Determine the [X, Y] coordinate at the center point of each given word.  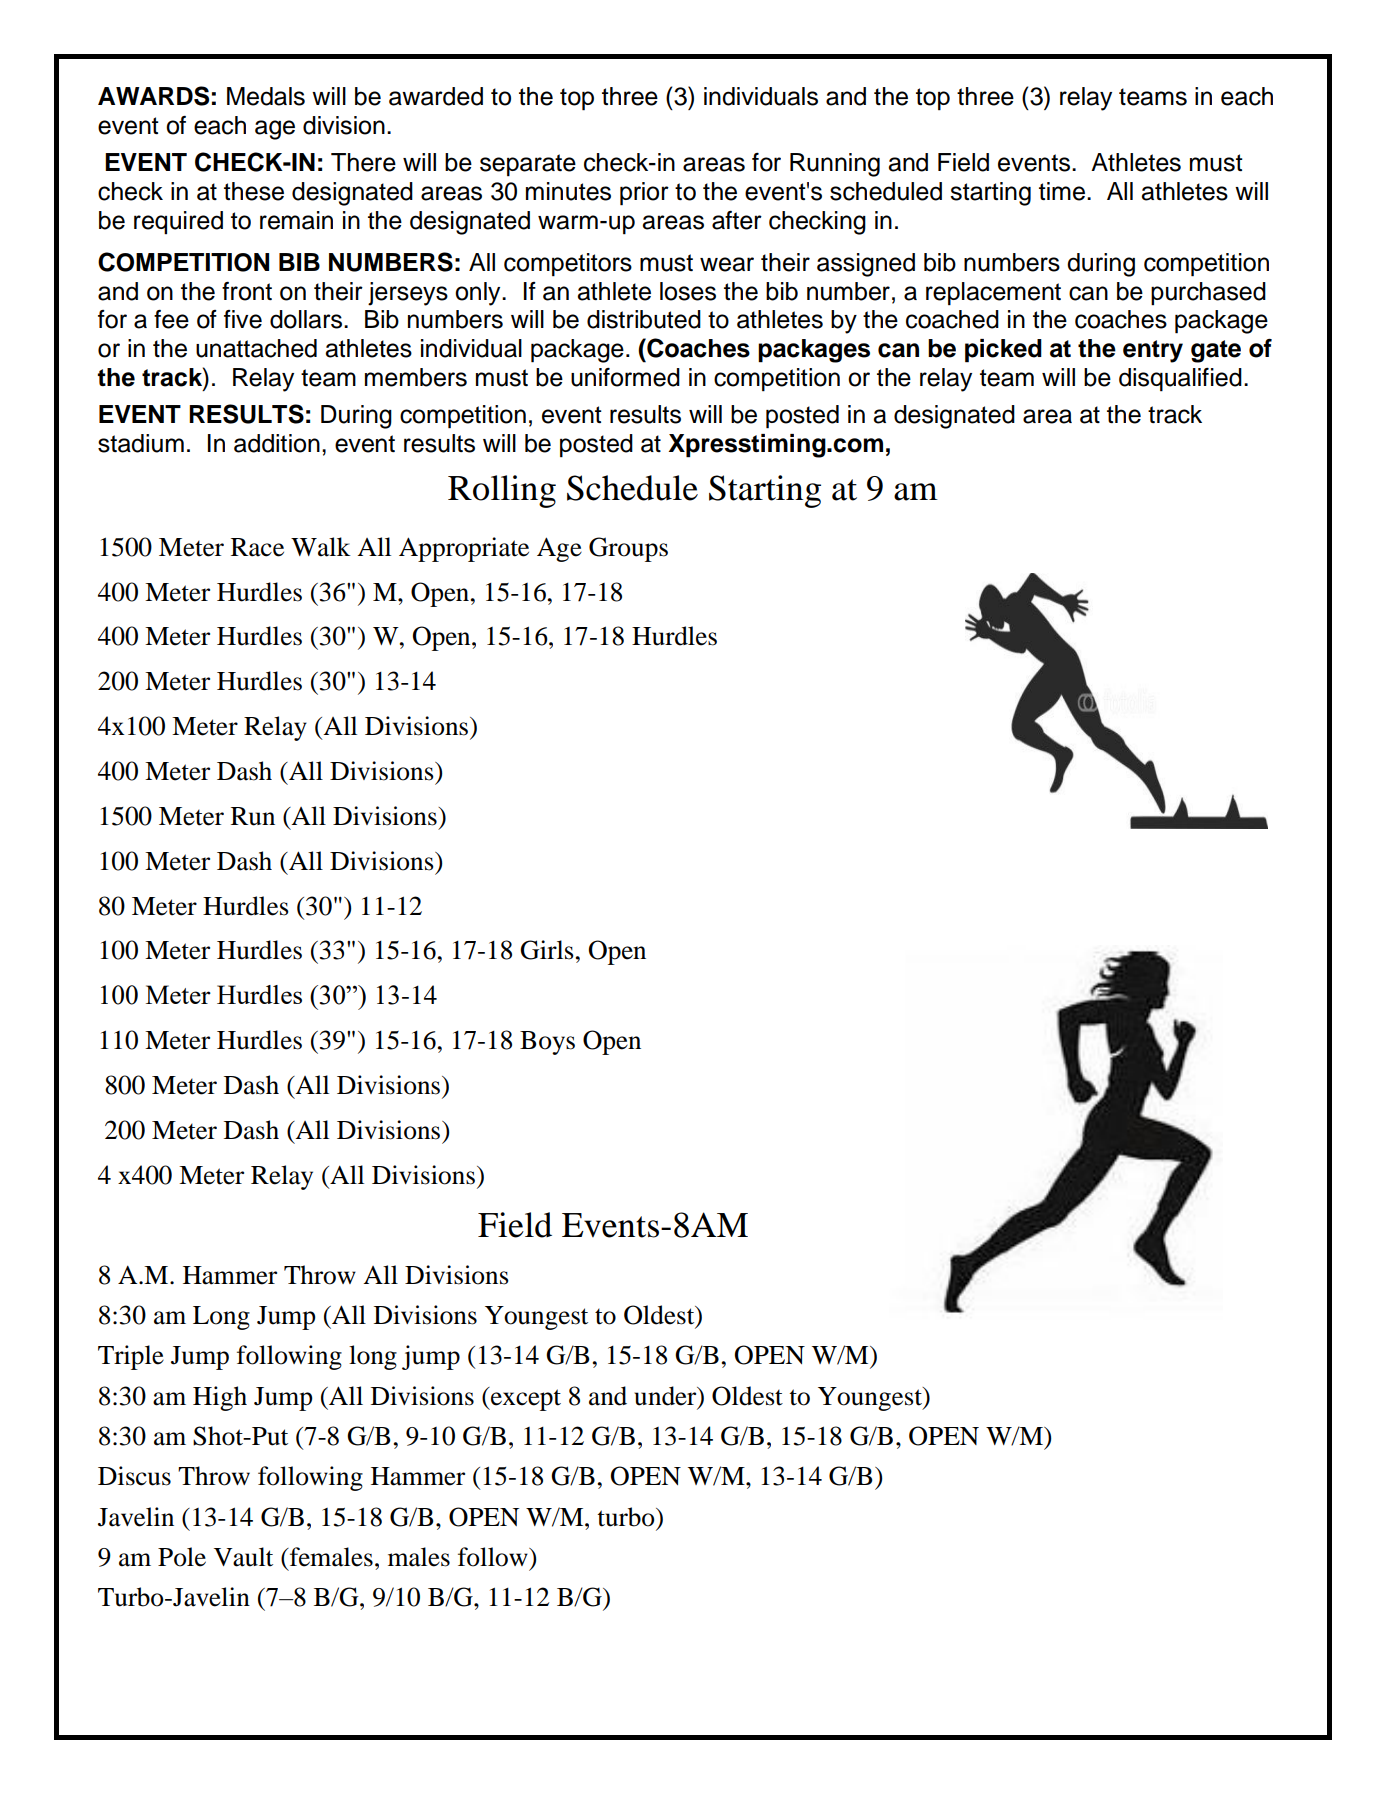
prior [644, 194]
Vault [243, 1557]
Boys [547, 1043]
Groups [628, 549]
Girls [547, 950]
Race [257, 547]
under [666, 1396]
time [1063, 191]
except [525, 1399]
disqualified [1180, 380]
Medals [266, 96]
